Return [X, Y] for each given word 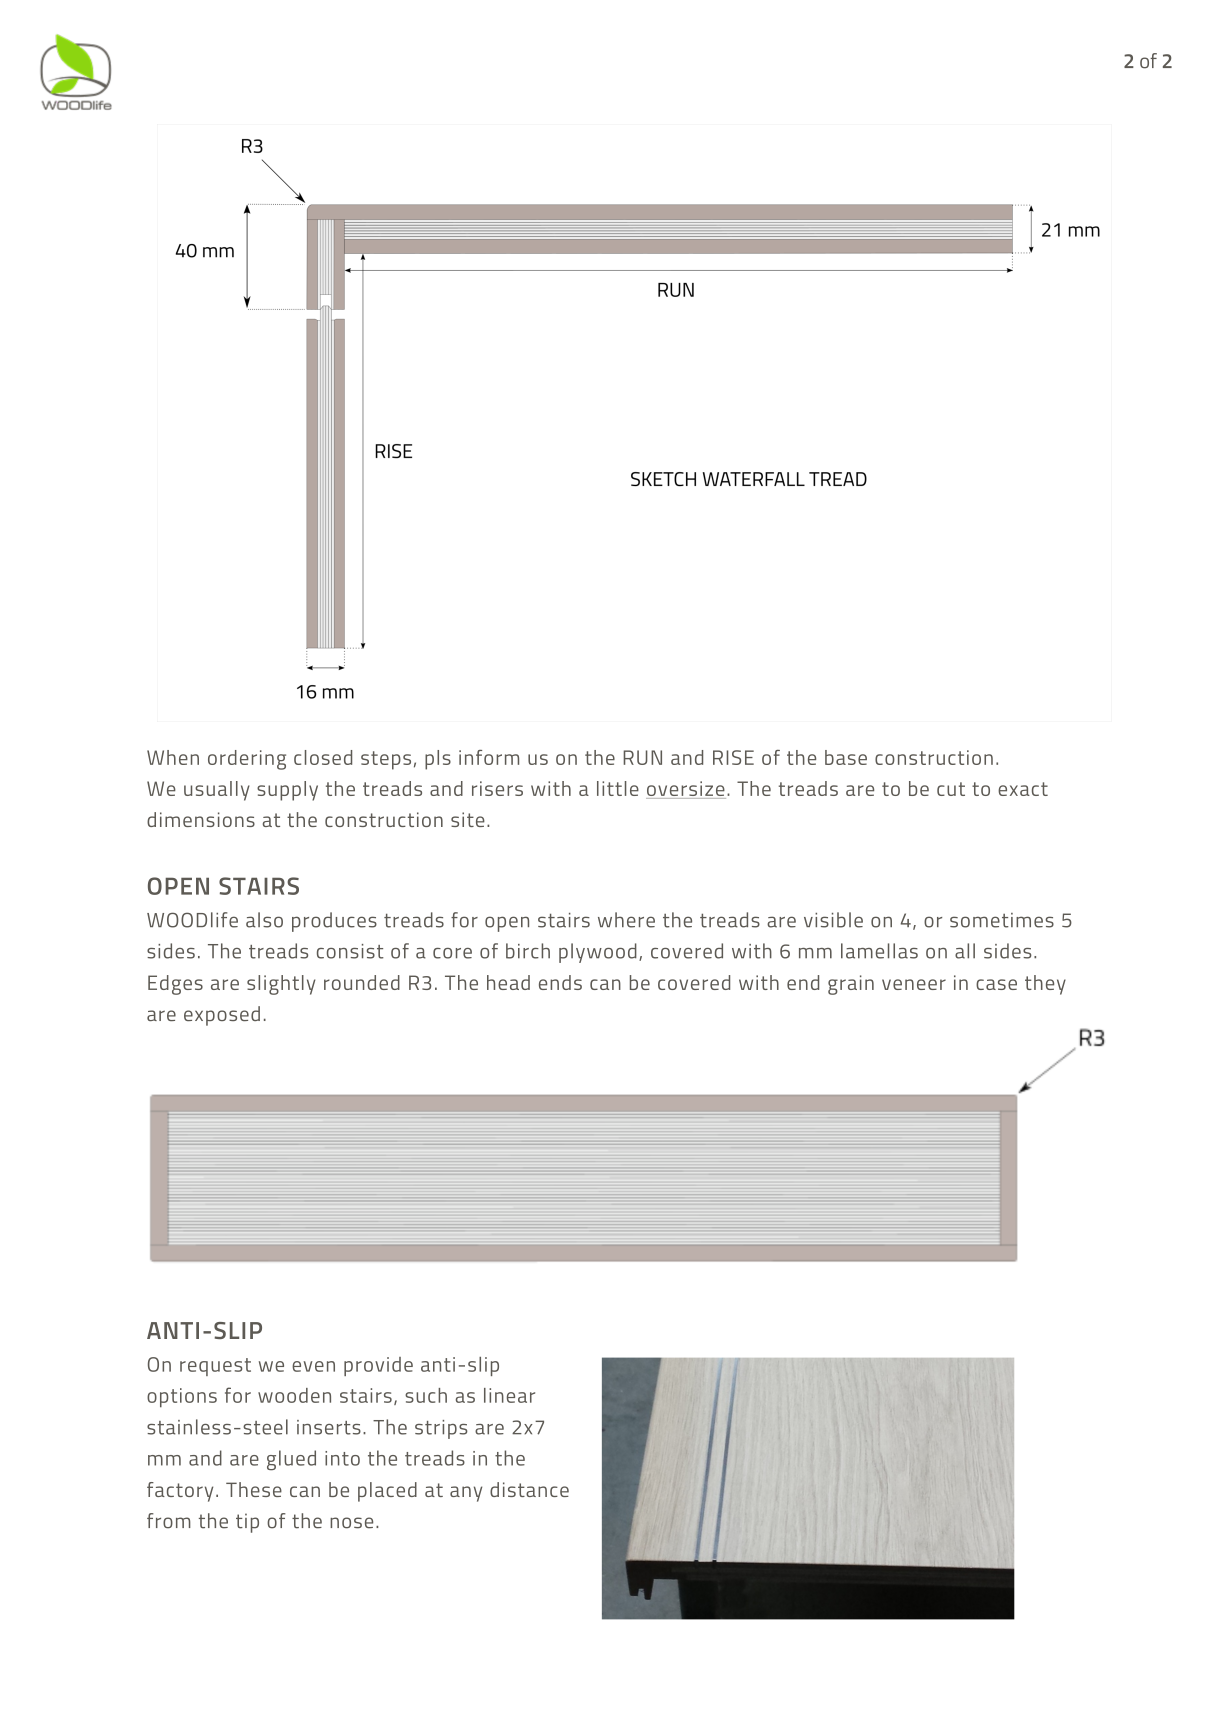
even [313, 1366]
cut [951, 789]
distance [529, 1489]
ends [560, 982]
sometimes [1002, 920]
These [254, 1489]
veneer [914, 984]
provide [378, 1366]
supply [287, 791]
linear [509, 1395]
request [215, 1367]
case [996, 984]
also [264, 920]
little [618, 788]
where [626, 920]
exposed [222, 1016]
